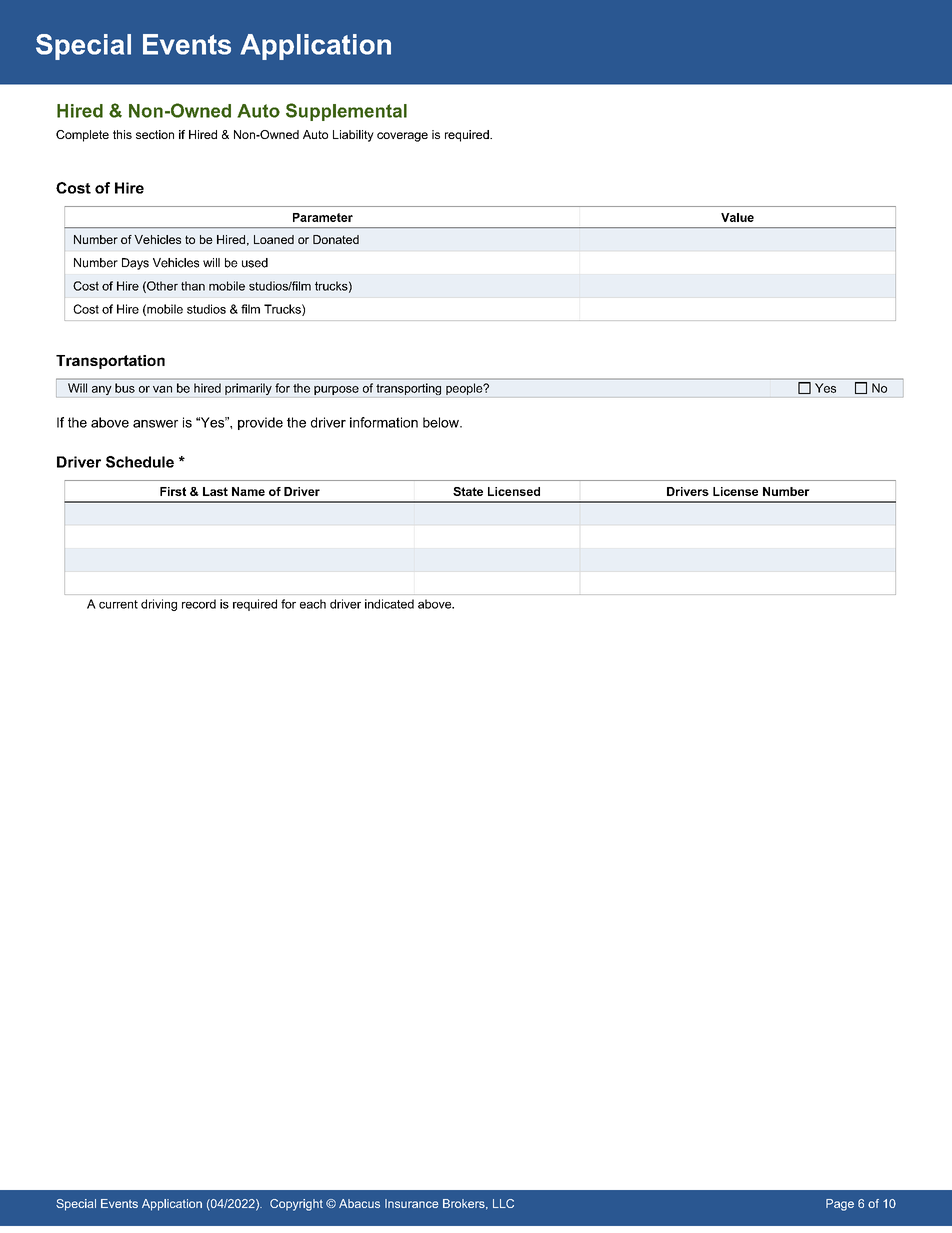 This screenshot has height=1233, width=952. I want to click on LLC, so click(503, 1203).
